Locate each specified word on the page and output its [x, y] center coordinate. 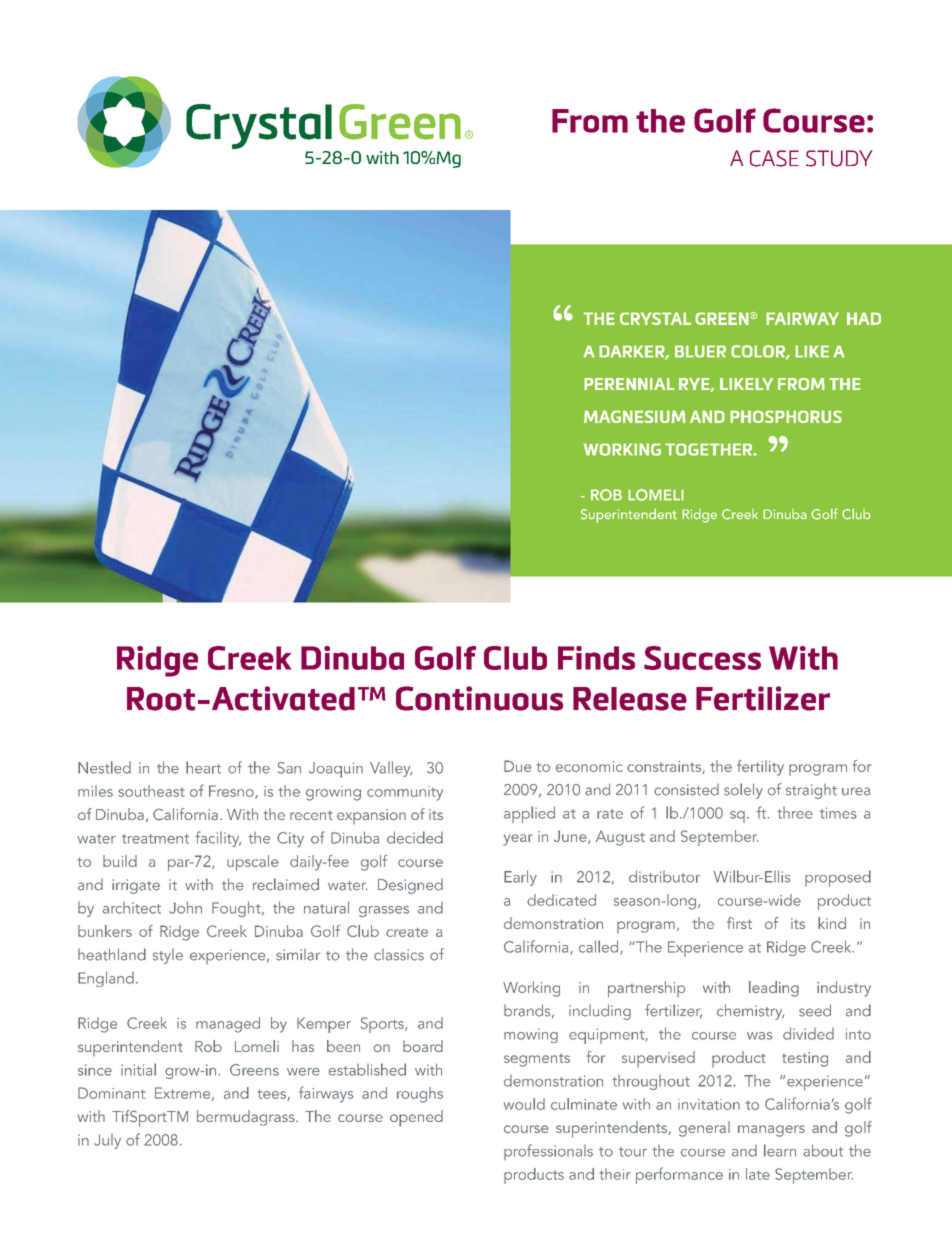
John [185, 907]
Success [702, 658]
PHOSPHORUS [786, 416]
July [107, 1141]
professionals [548, 1152]
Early [520, 878]
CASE [774, 158]
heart [203, 767]
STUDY [839, 158]
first [739, 923]
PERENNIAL [629, 384]
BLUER [700, 351]
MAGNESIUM [635, 416]
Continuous [479, 698]
